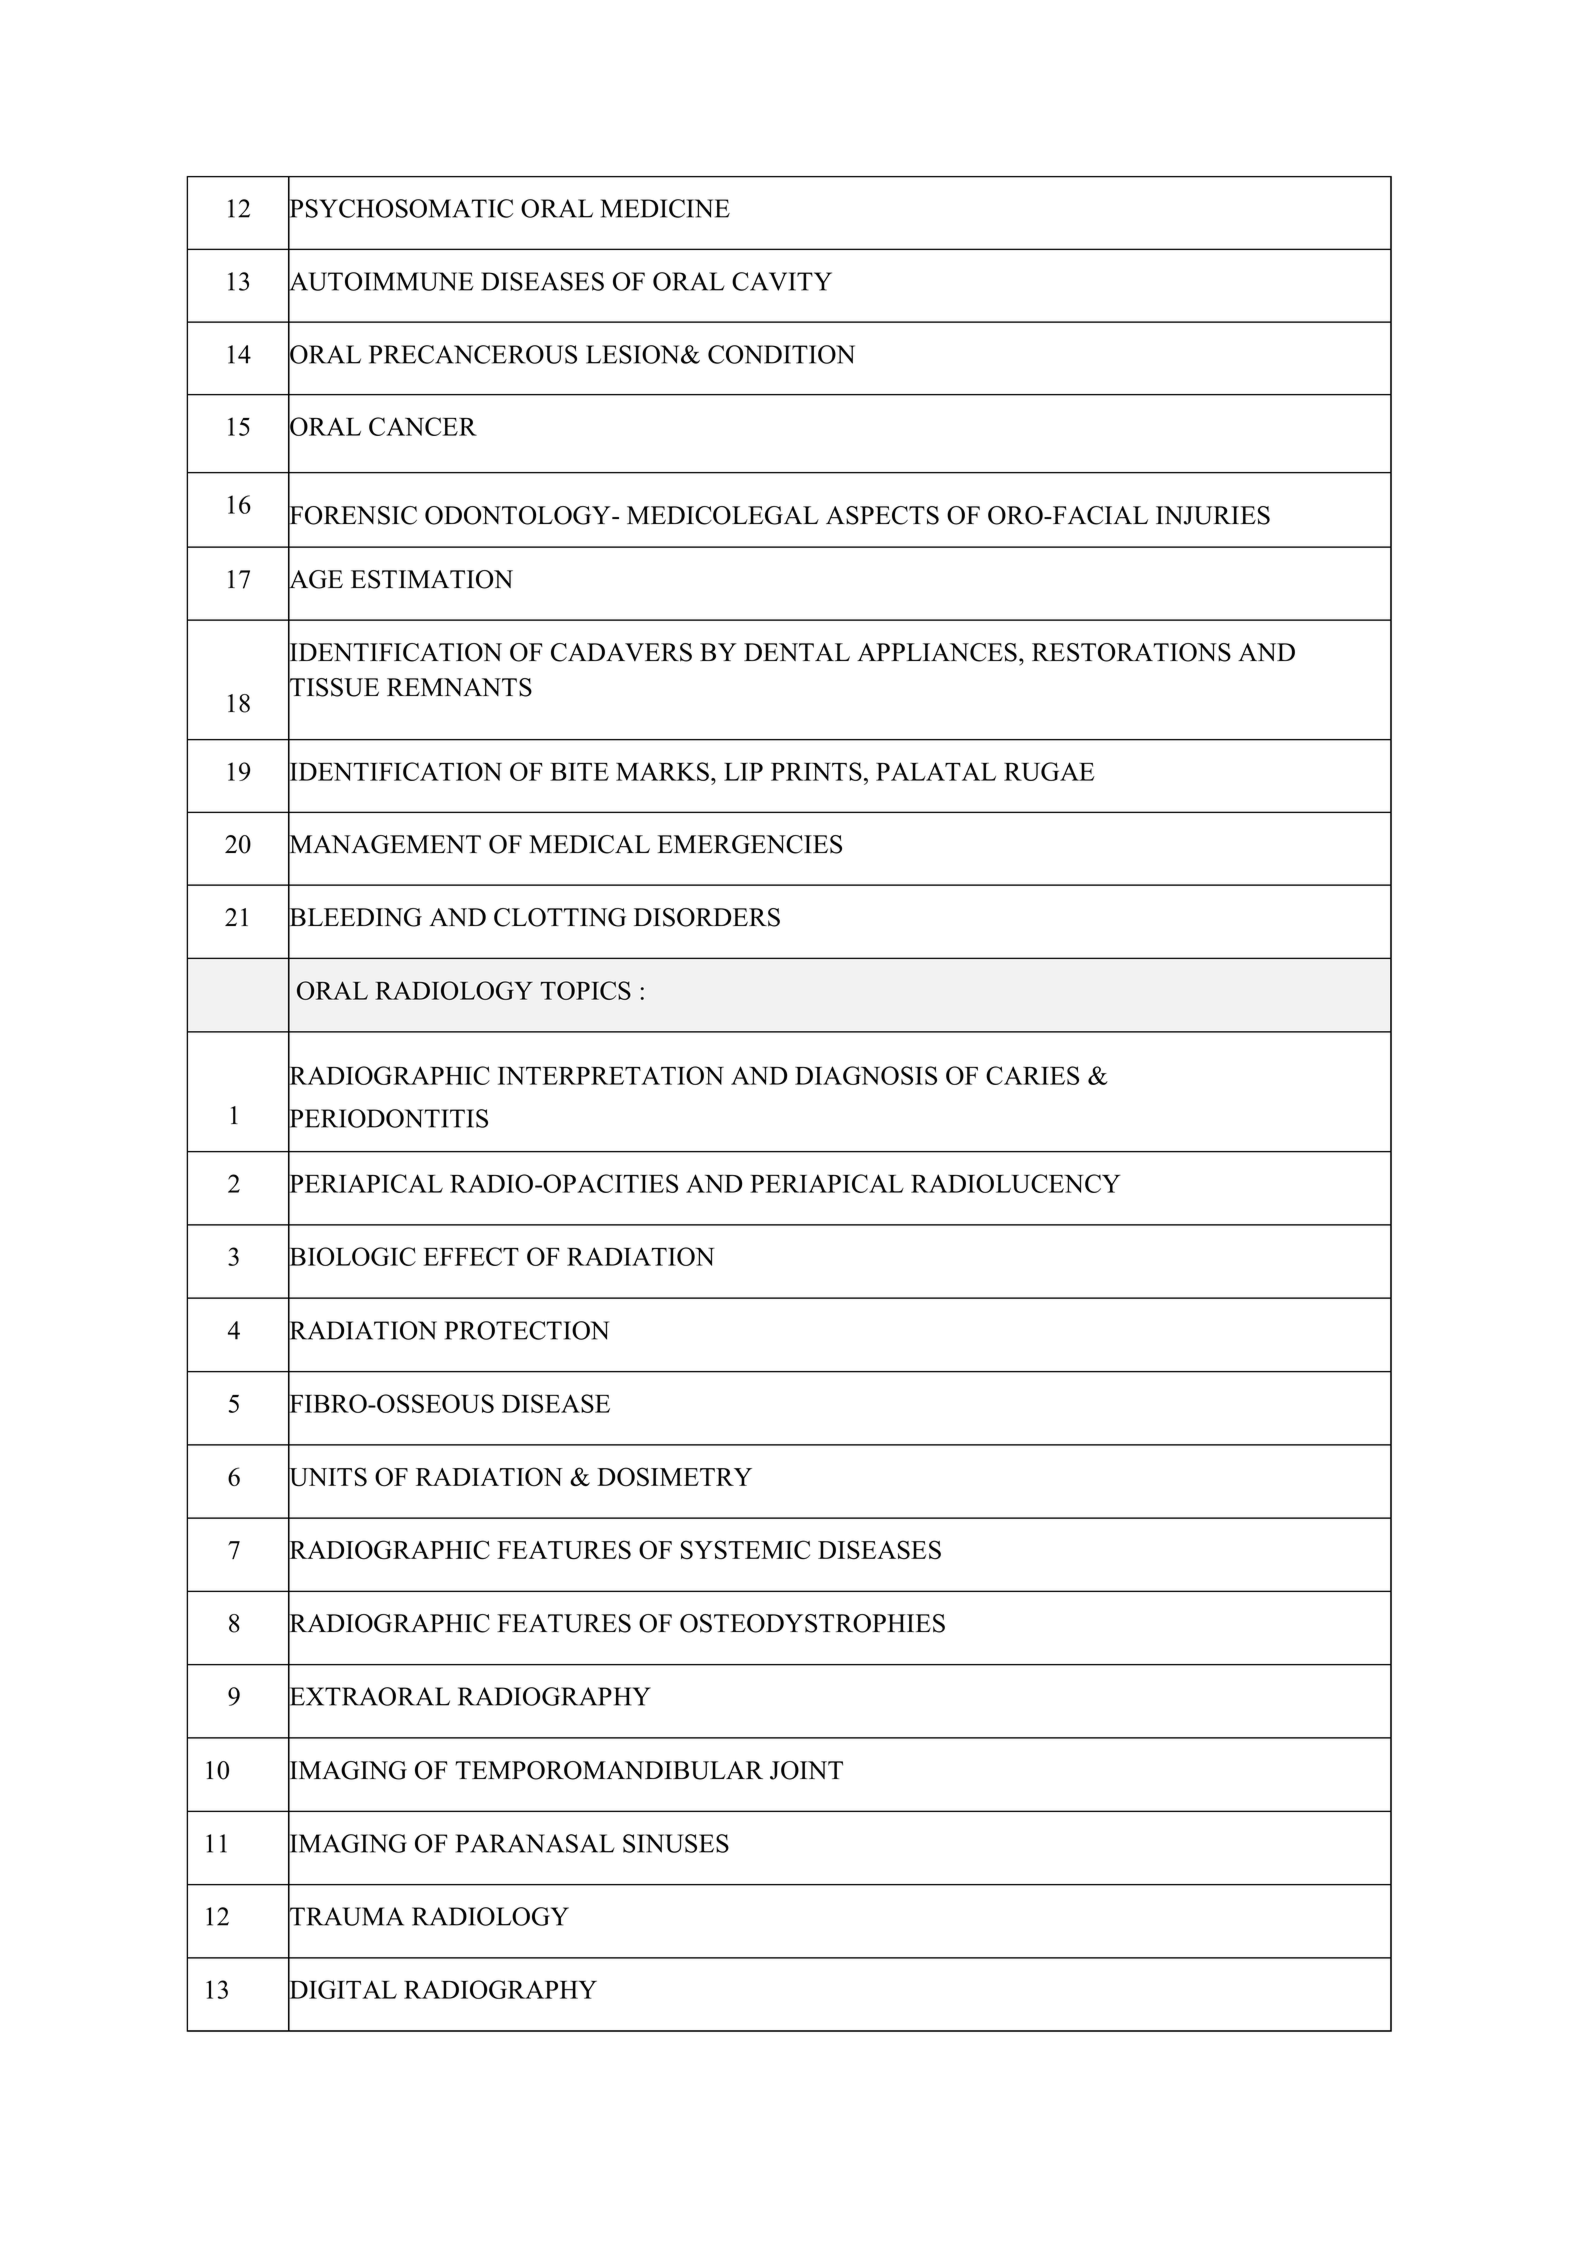  Describe the element at coordinates (1213, 515) in the screenshot. I see `INJURIES` at that location.
